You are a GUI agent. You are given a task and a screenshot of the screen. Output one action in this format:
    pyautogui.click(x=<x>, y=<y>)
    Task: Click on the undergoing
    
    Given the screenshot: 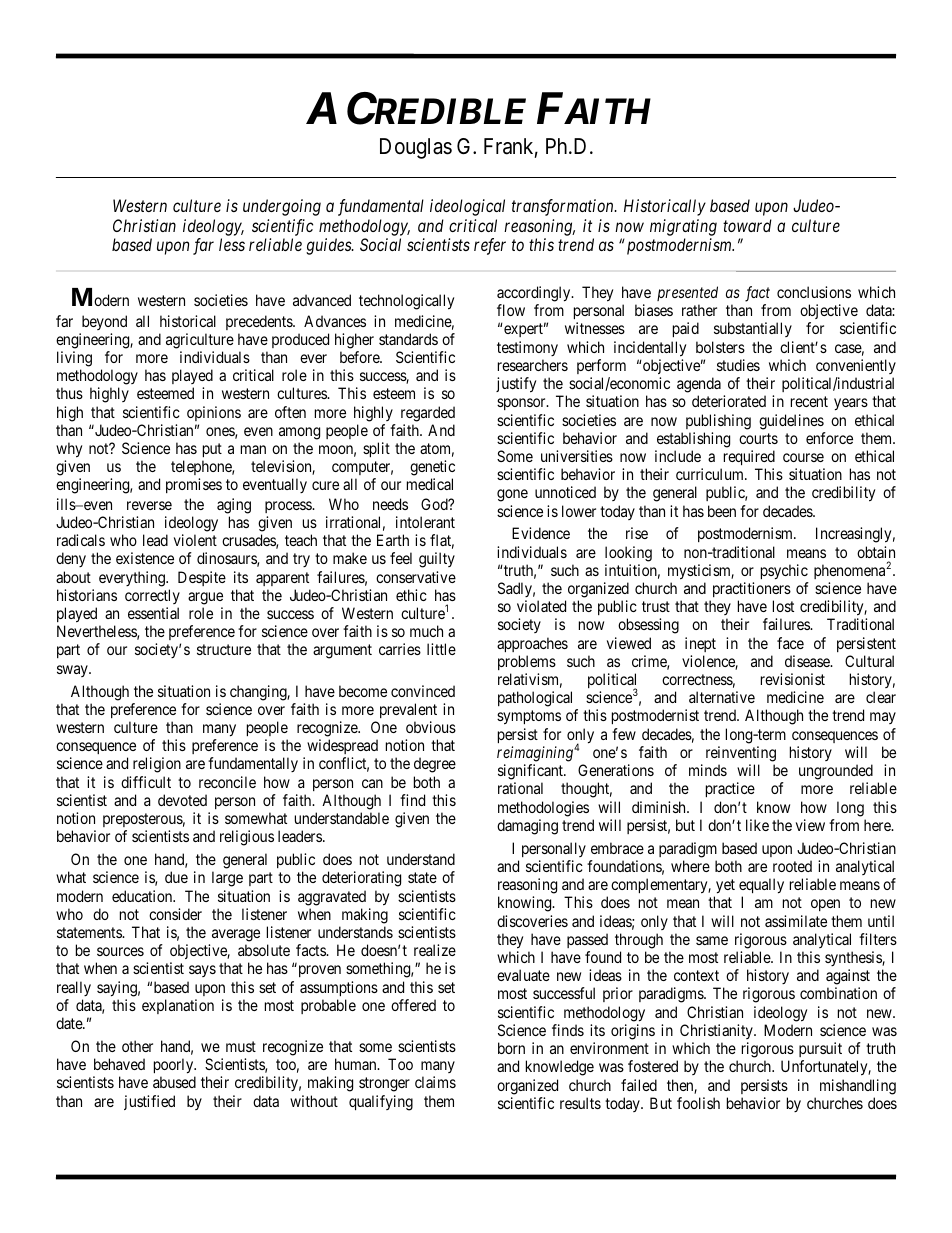 What is the action you would take?
    pyautogui.click(x=282, y=207)
